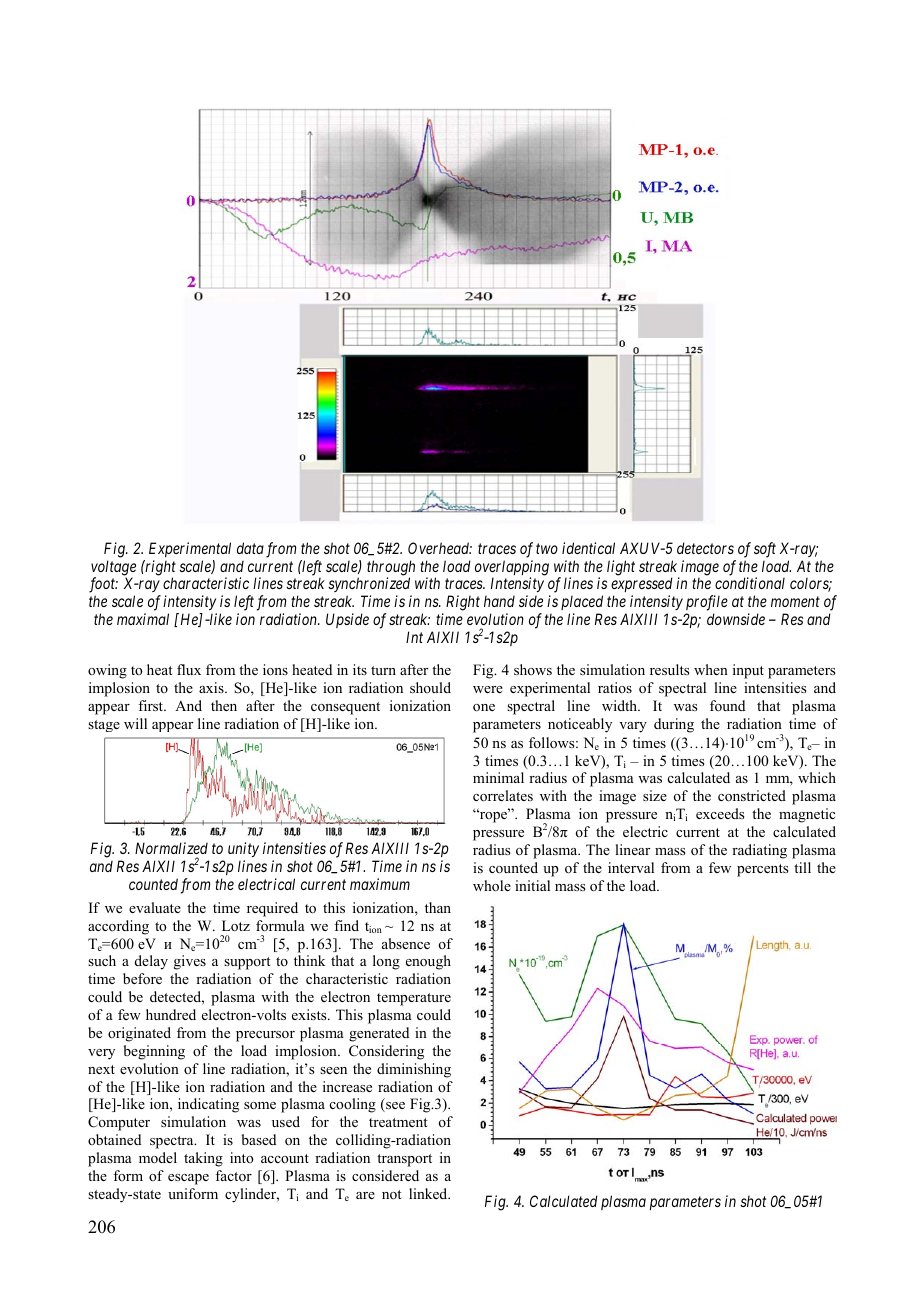  What do you see at coordinates (429, 1193) in the image?
I see `linked` at bounding box center [429, 1193].
